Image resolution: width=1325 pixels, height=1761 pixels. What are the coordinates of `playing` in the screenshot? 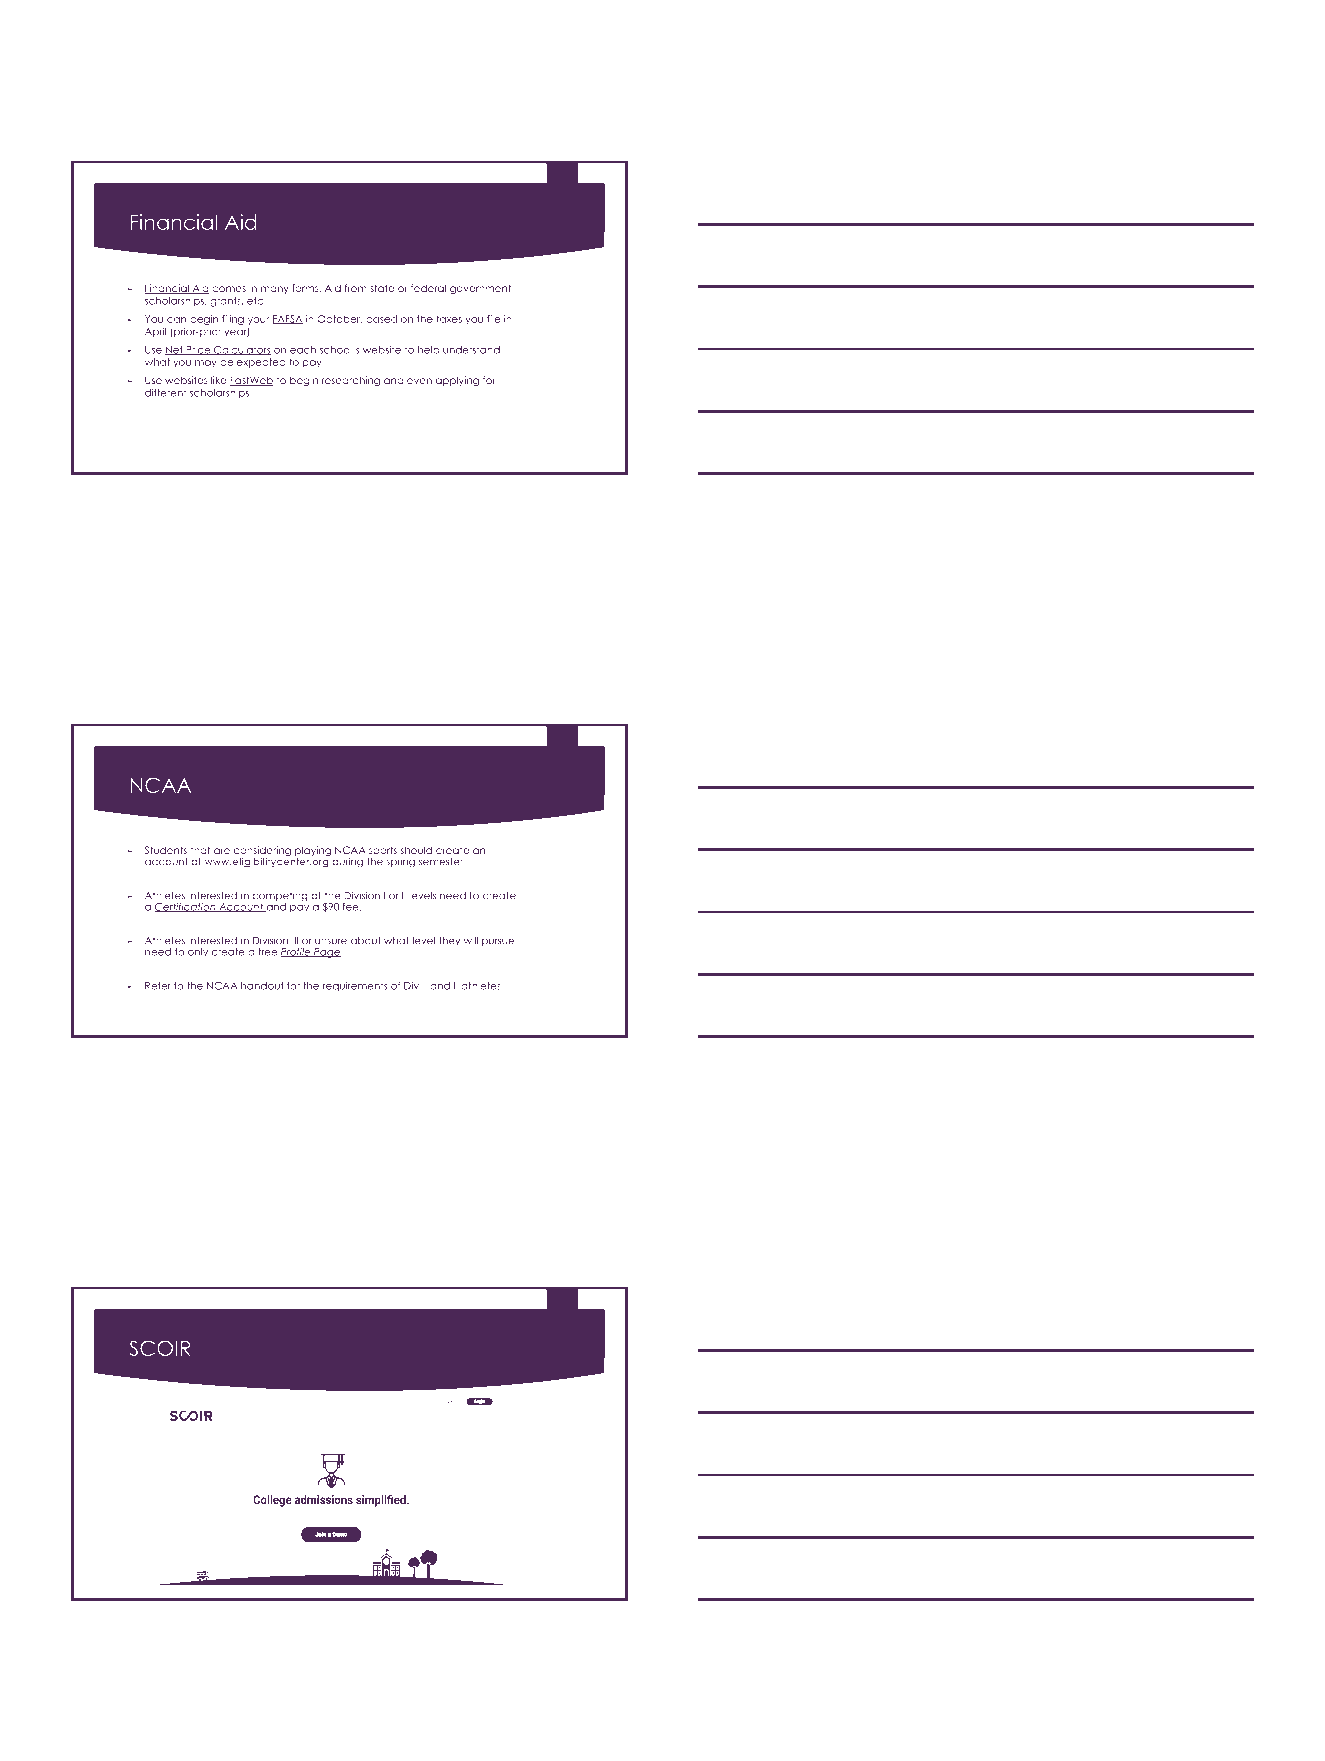 It's located at (313, 852).
